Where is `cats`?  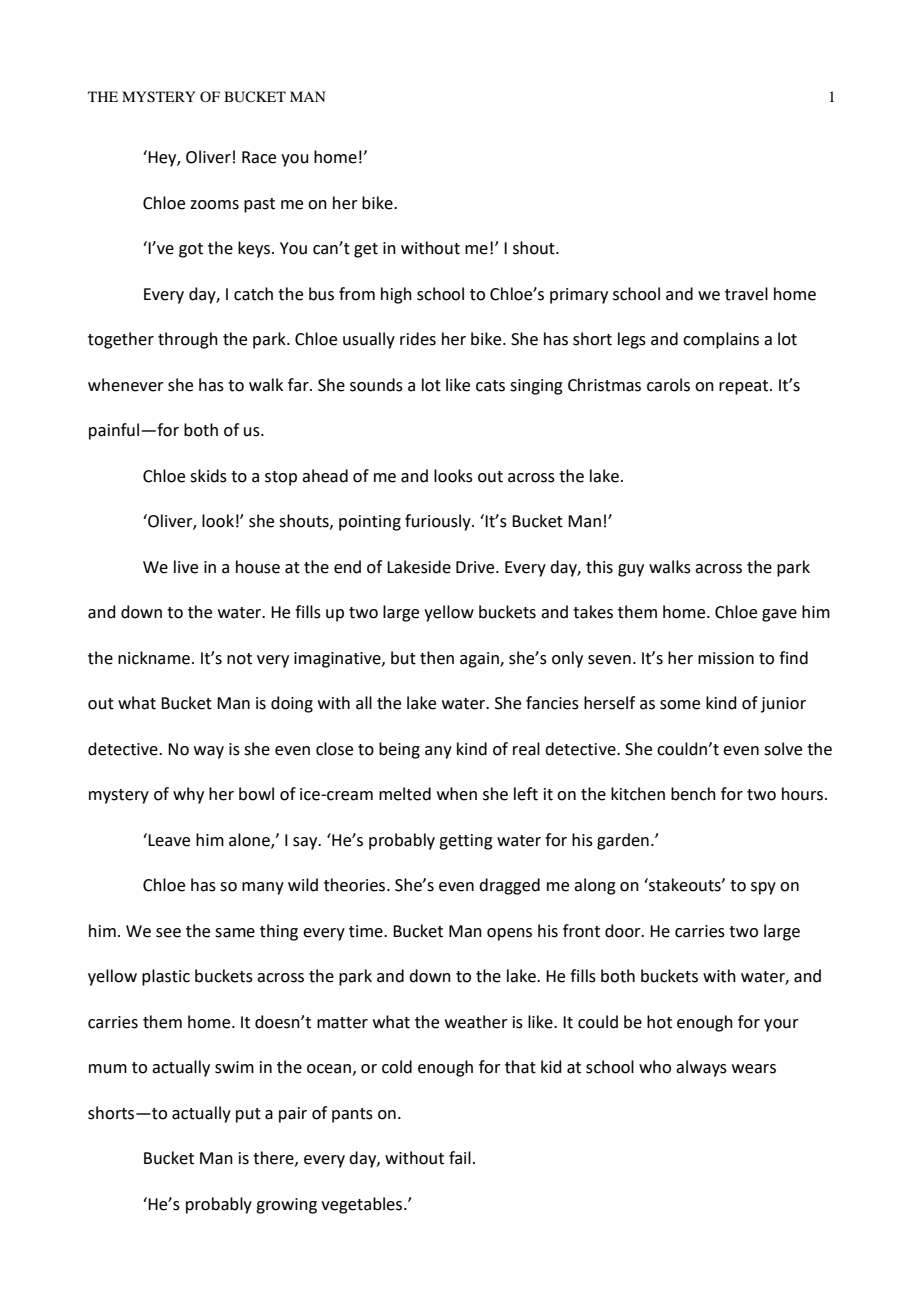 cats is located at coordinates (490, 386).
